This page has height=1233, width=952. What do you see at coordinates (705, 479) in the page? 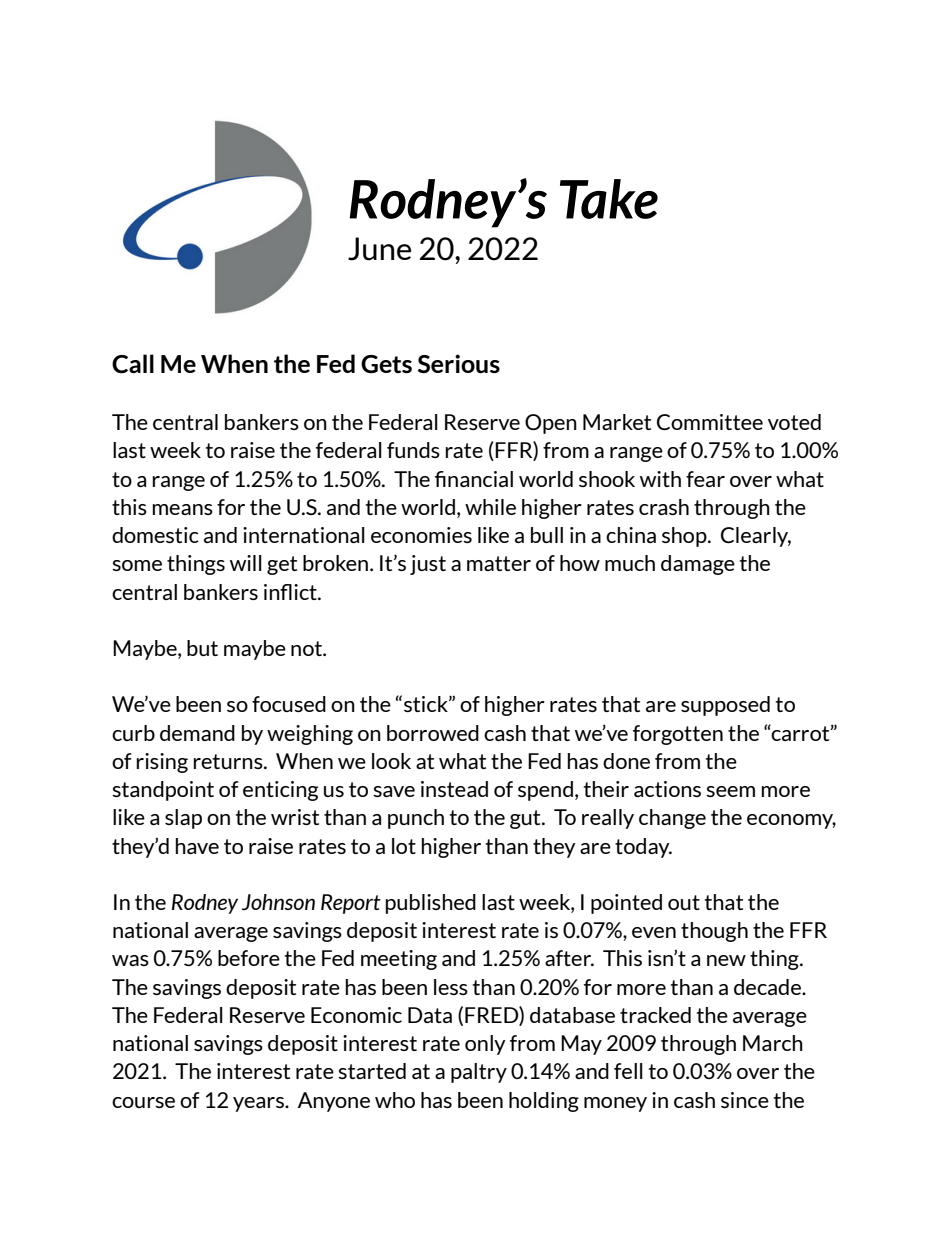
I see `fear` at bounding box center [705, 479].
